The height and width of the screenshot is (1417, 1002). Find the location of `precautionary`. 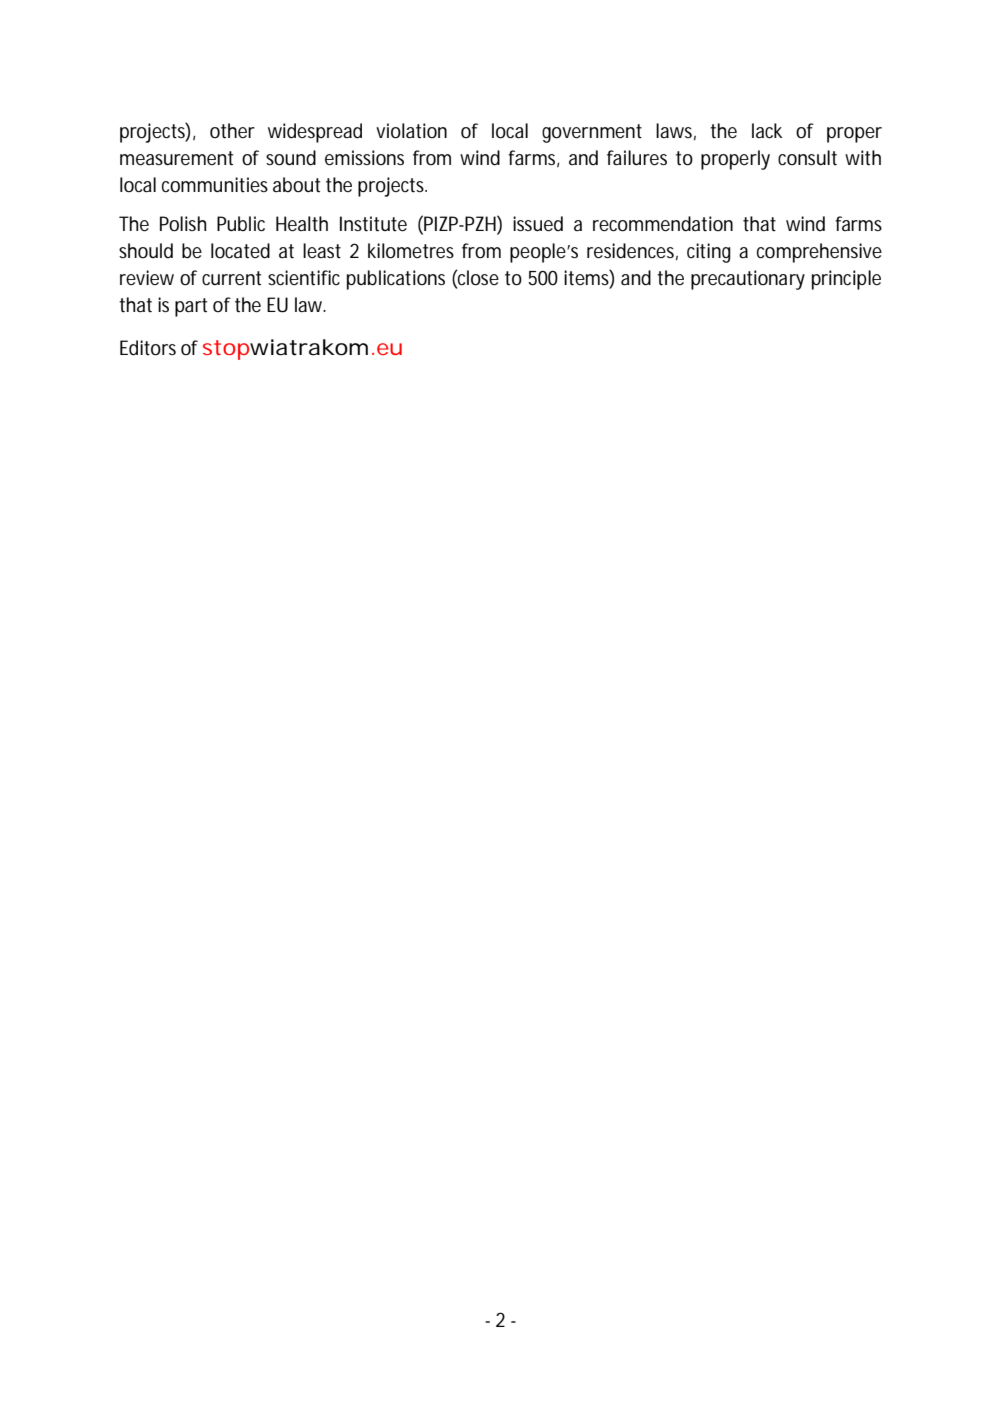

precautionary is located at coordinates (748, 280).
